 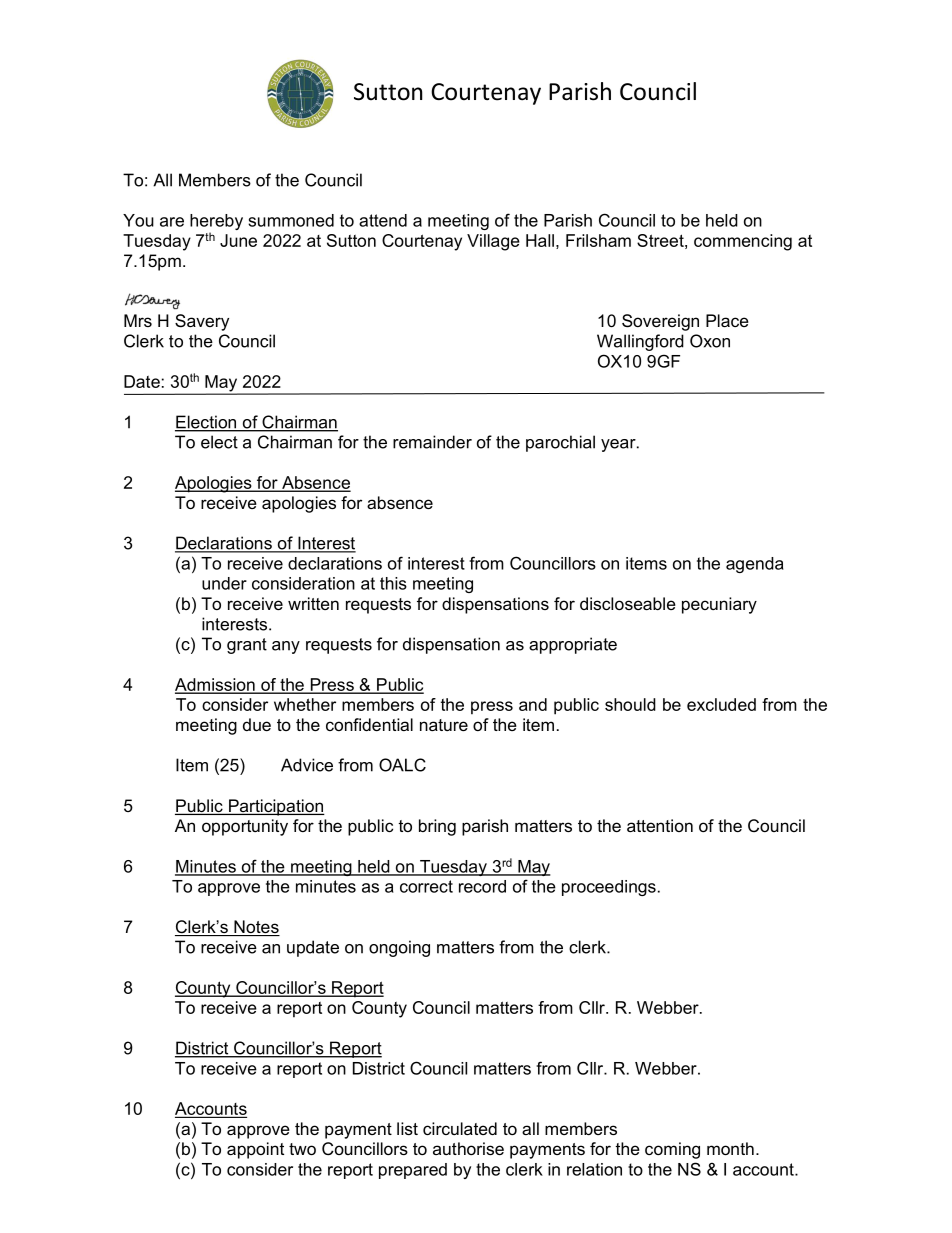 What do you see at coordinates (660, 825) in the page?
I see `attention` at bounding box center [660, 825].
